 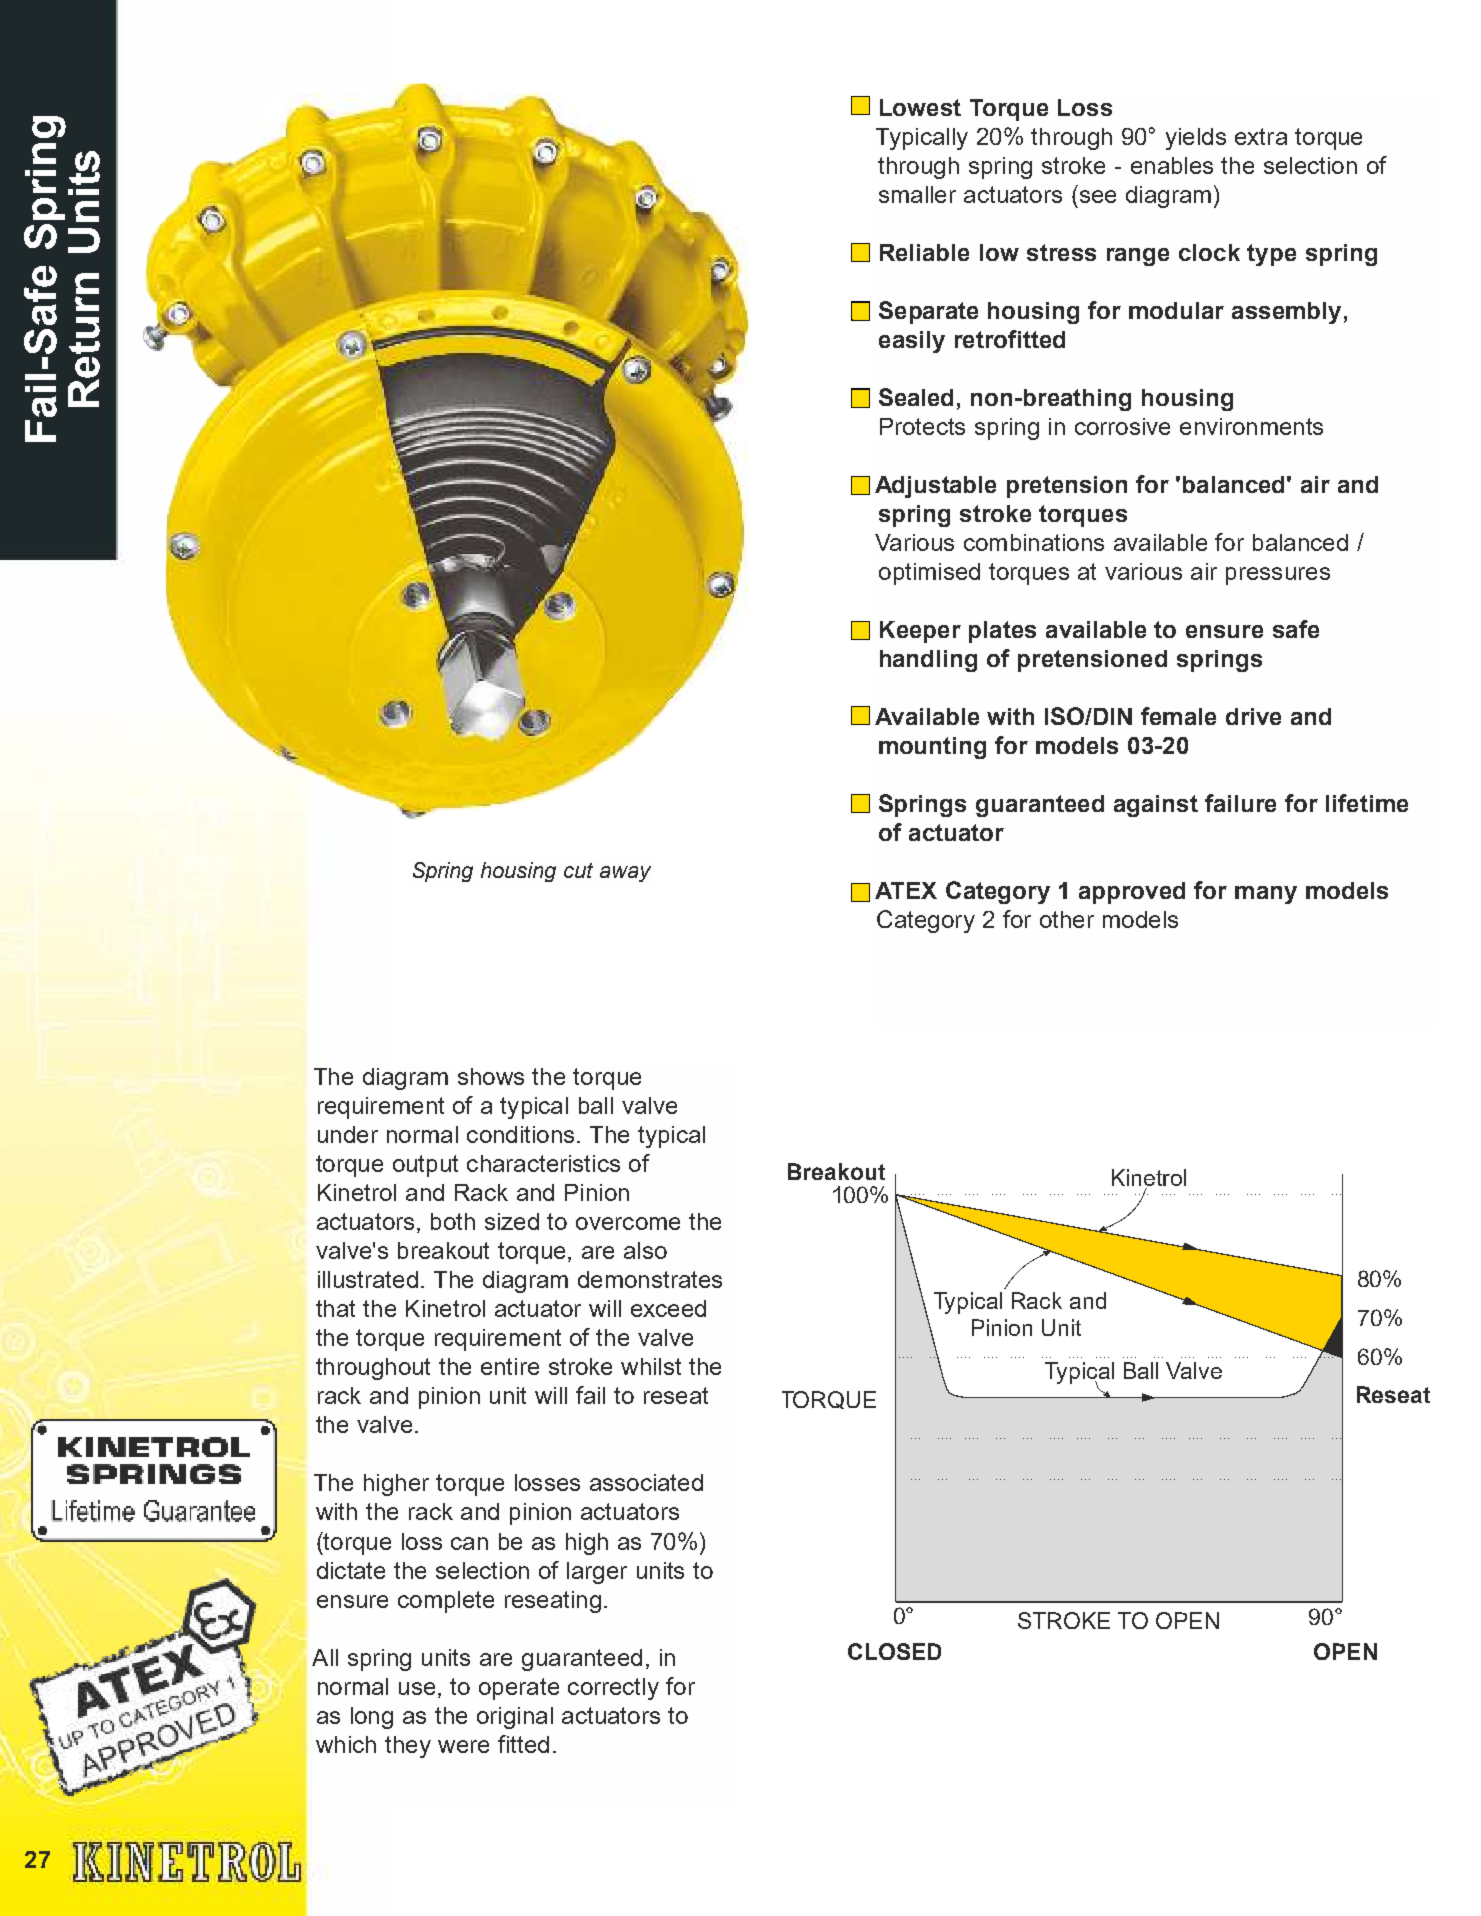 I want to click on correctly, so click(x=613, y=1689).
